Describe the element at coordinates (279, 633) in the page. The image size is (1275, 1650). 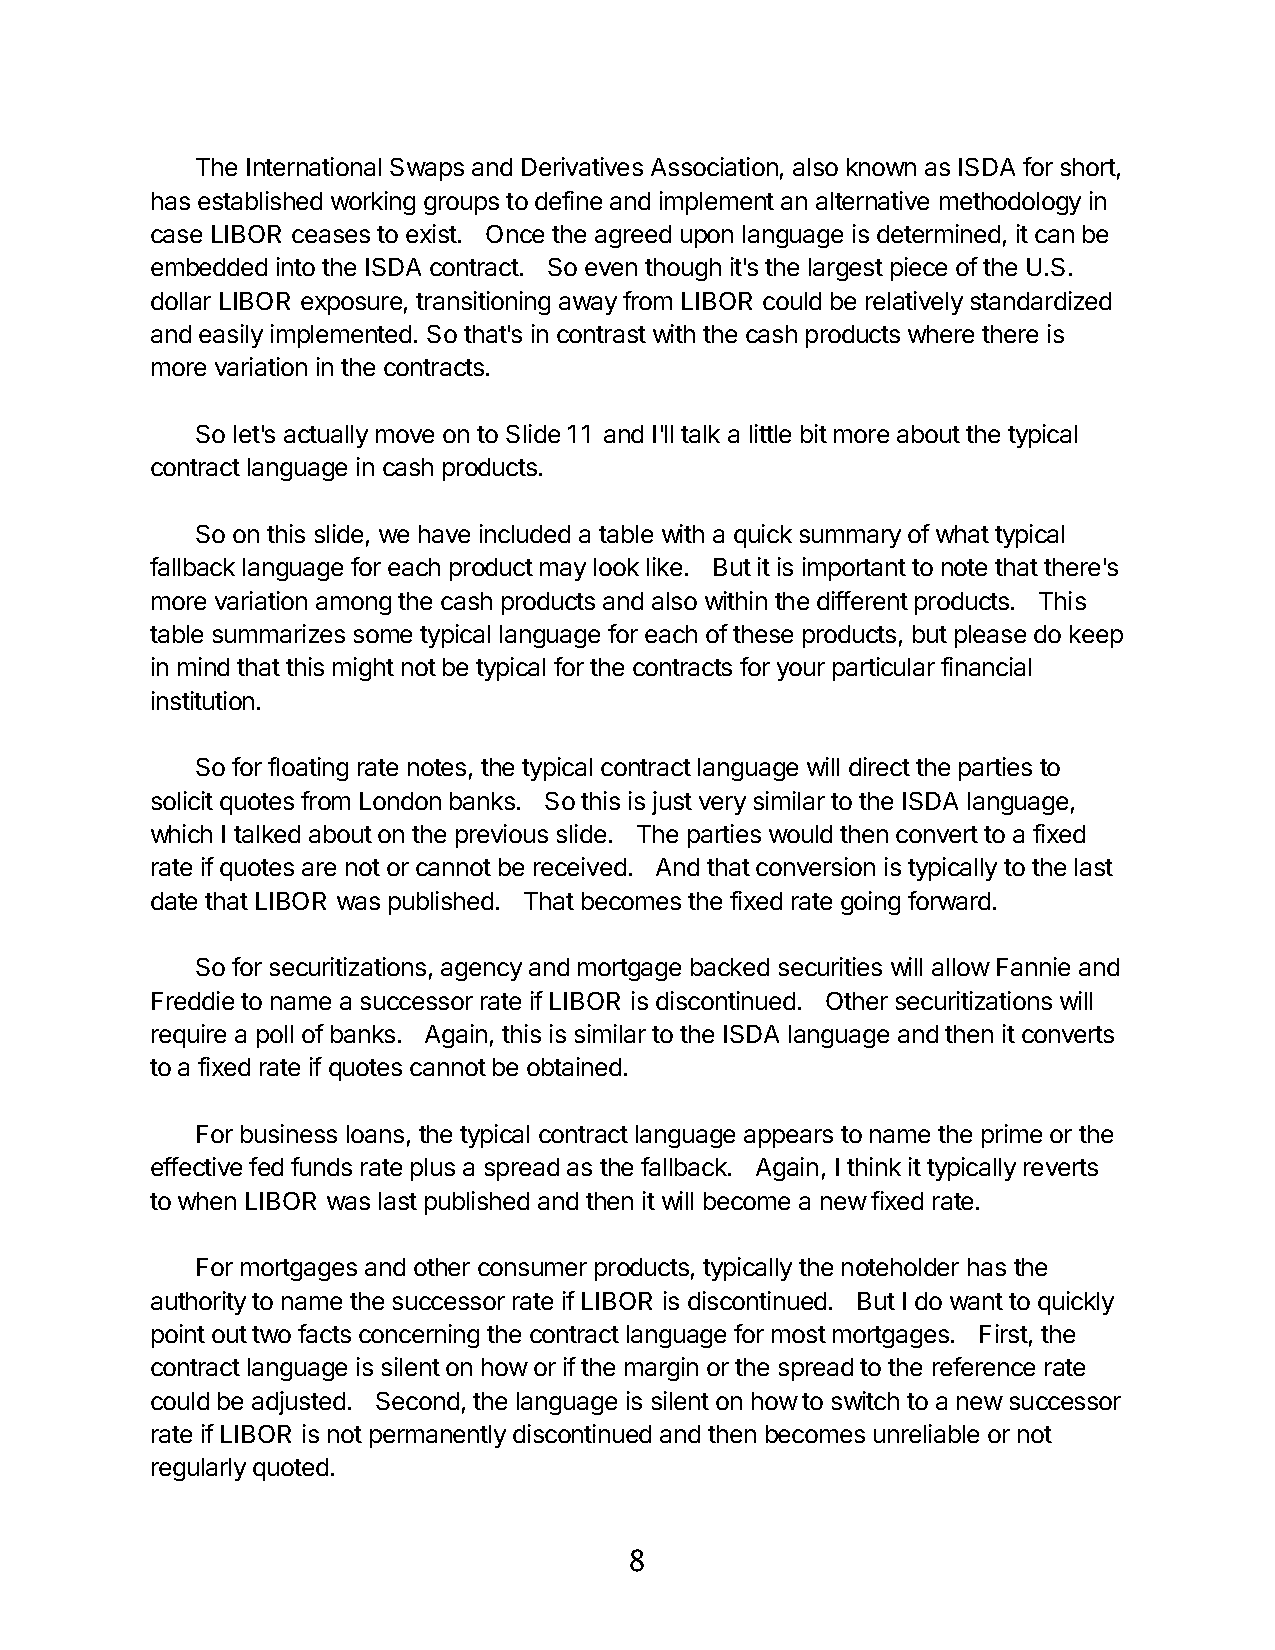
I see `summarizes` at that location.
